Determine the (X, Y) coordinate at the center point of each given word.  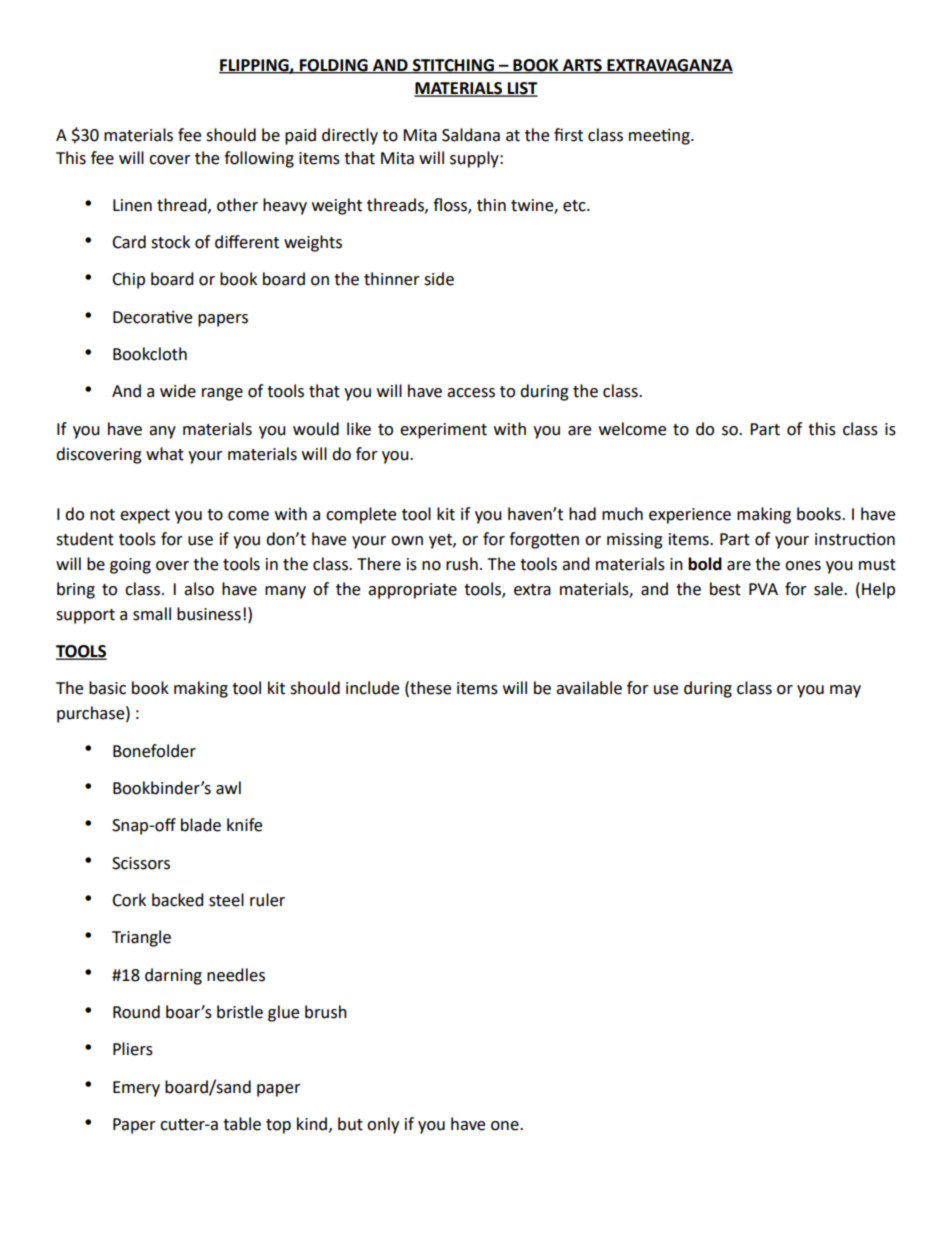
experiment (443, 431)
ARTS (582, 66)
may (845, 691)
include (372, 688)
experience (690, 516)
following (259, 159)
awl (228, 788)
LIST (522, 89)
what (165, 454)
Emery (136, 1089)
